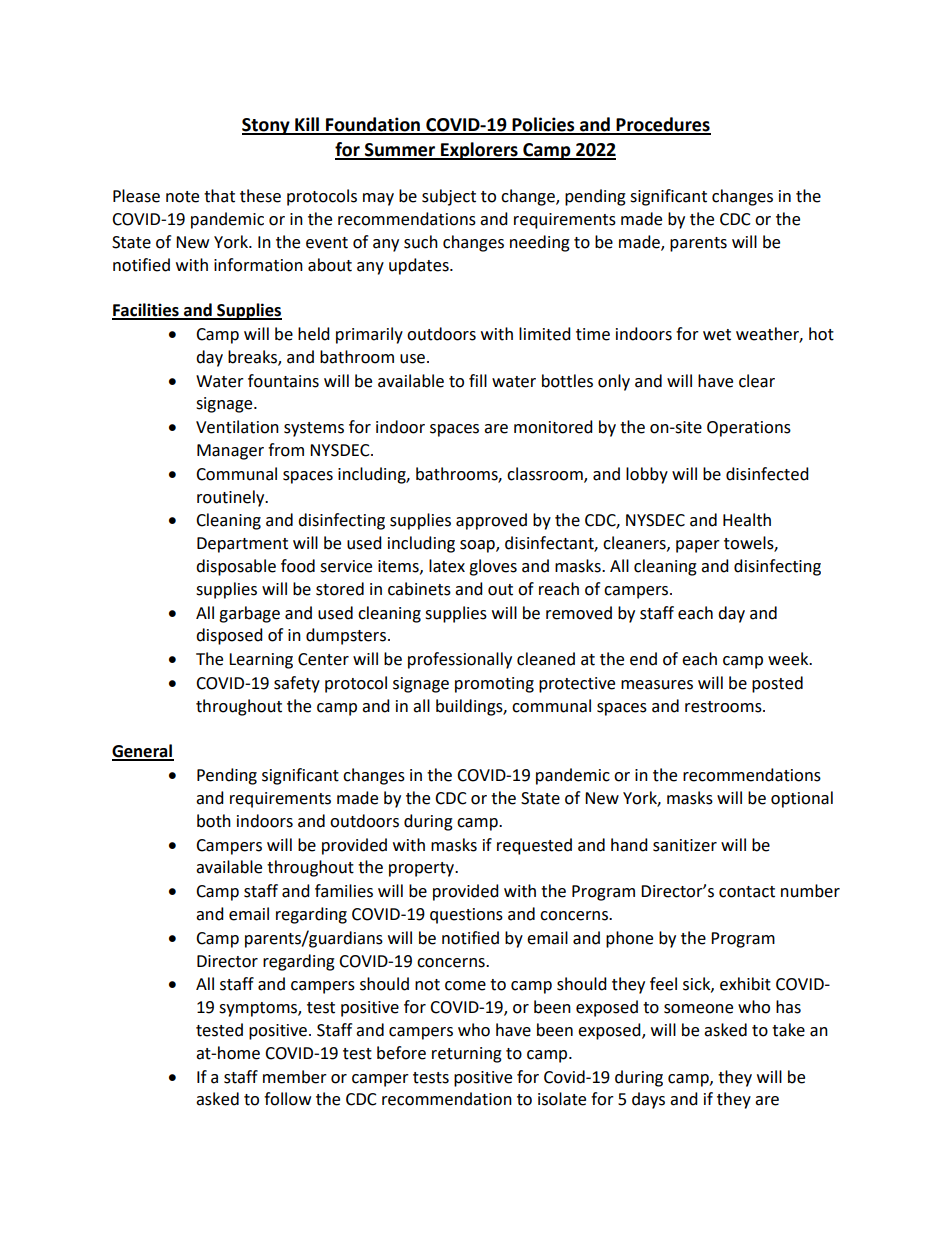 This screenshot has width=952, height=1233. I want to click on Procedures, so click(662, 125).
